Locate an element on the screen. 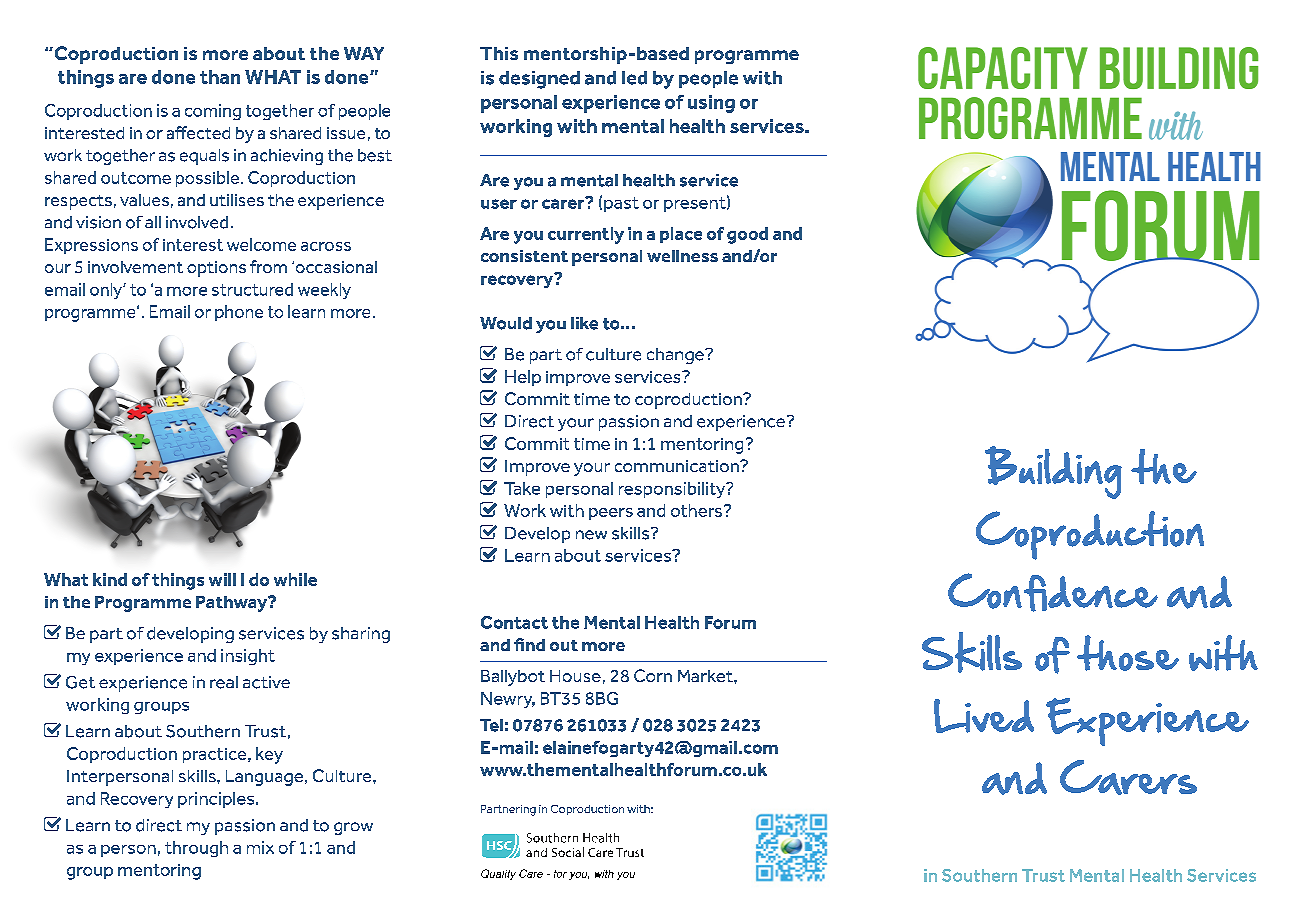 The height and width of the screenshot is (924, 1308). through is located at coordinates (196, 849).
